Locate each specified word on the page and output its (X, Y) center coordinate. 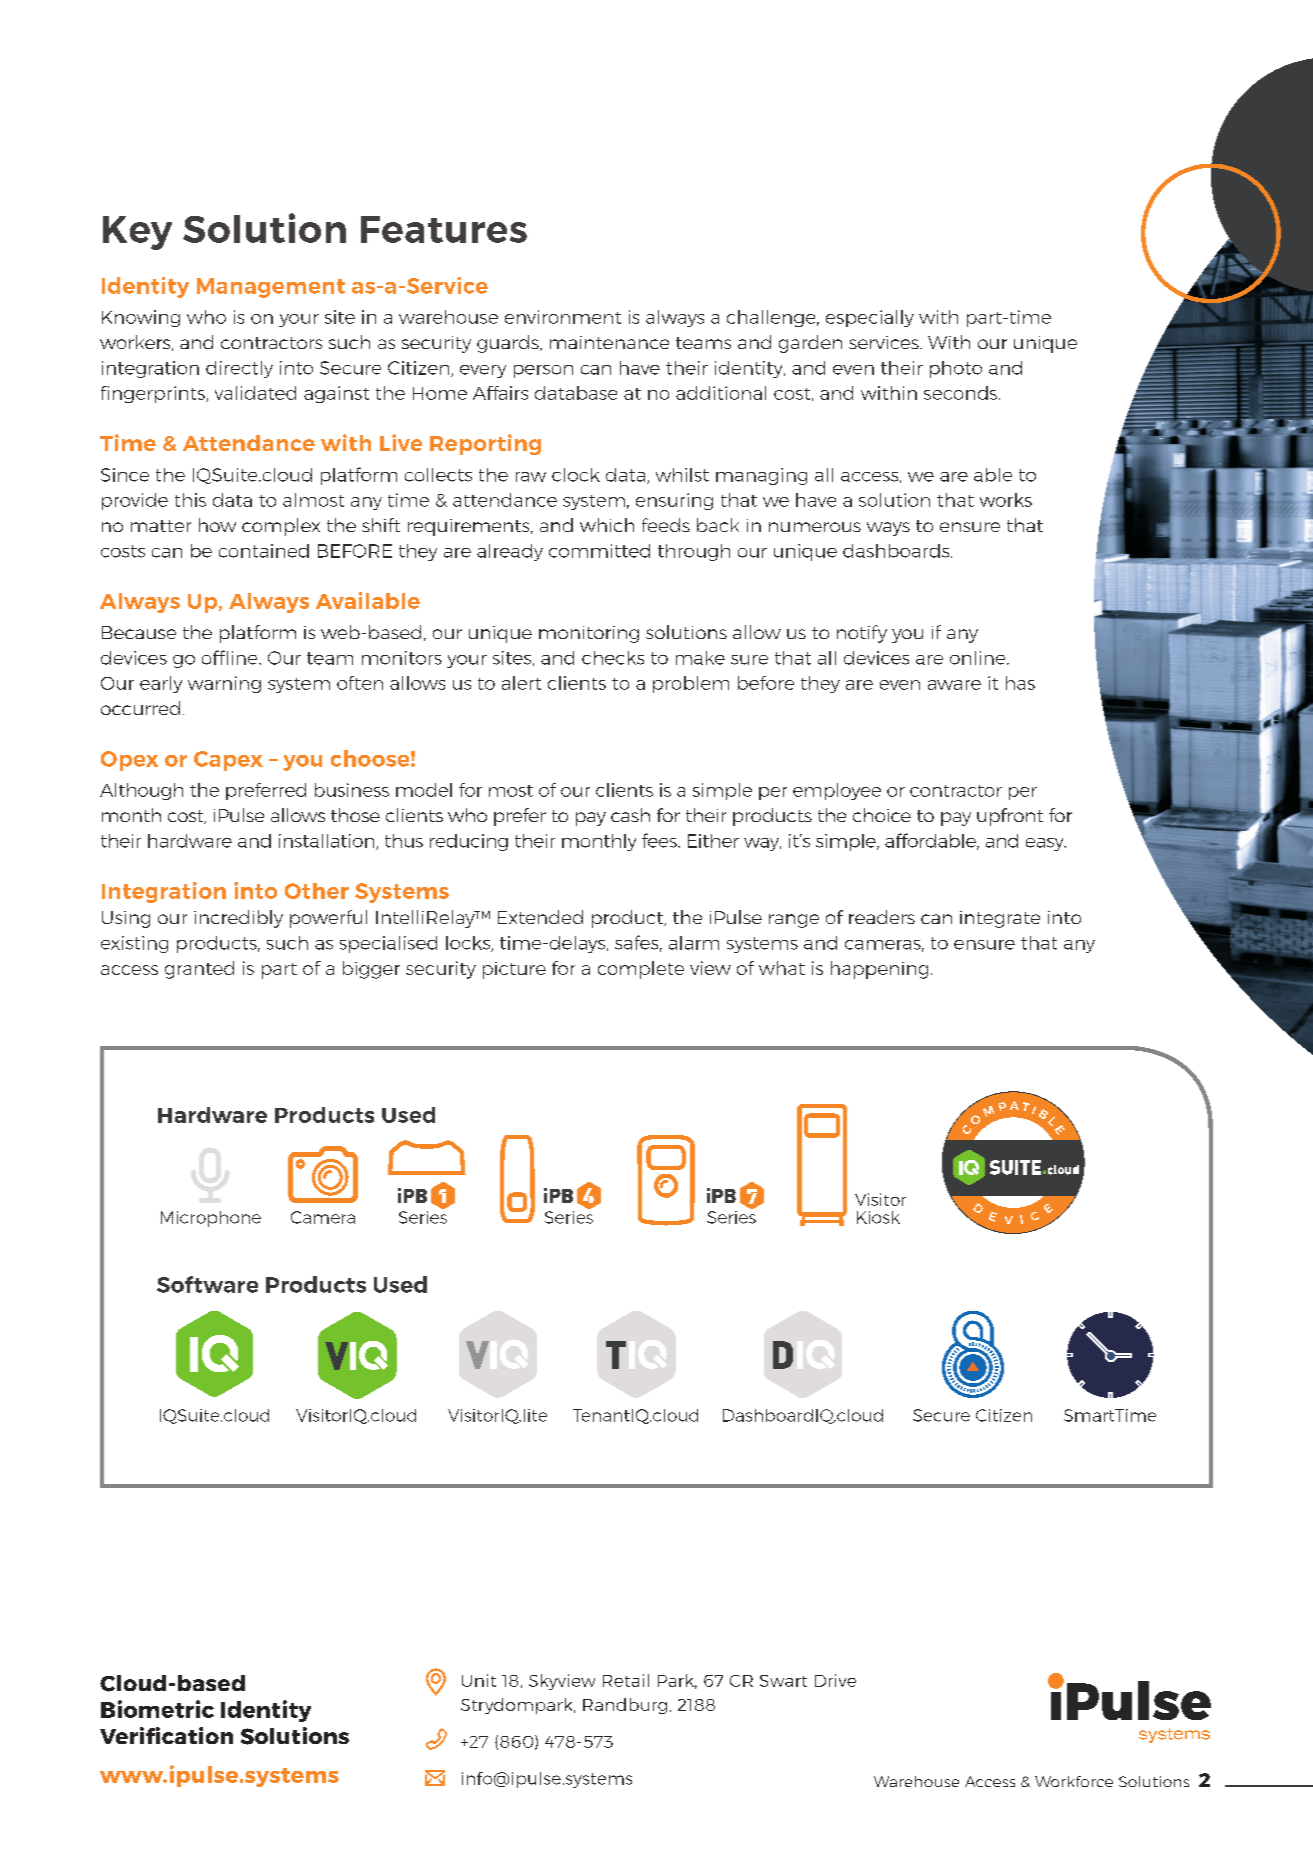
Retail (626, 1680)
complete (641, 970)
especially (870, 318)
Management (271, 288)
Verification (166, 1735)
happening (879, 970)
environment (563, 317)
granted (199, 970)
